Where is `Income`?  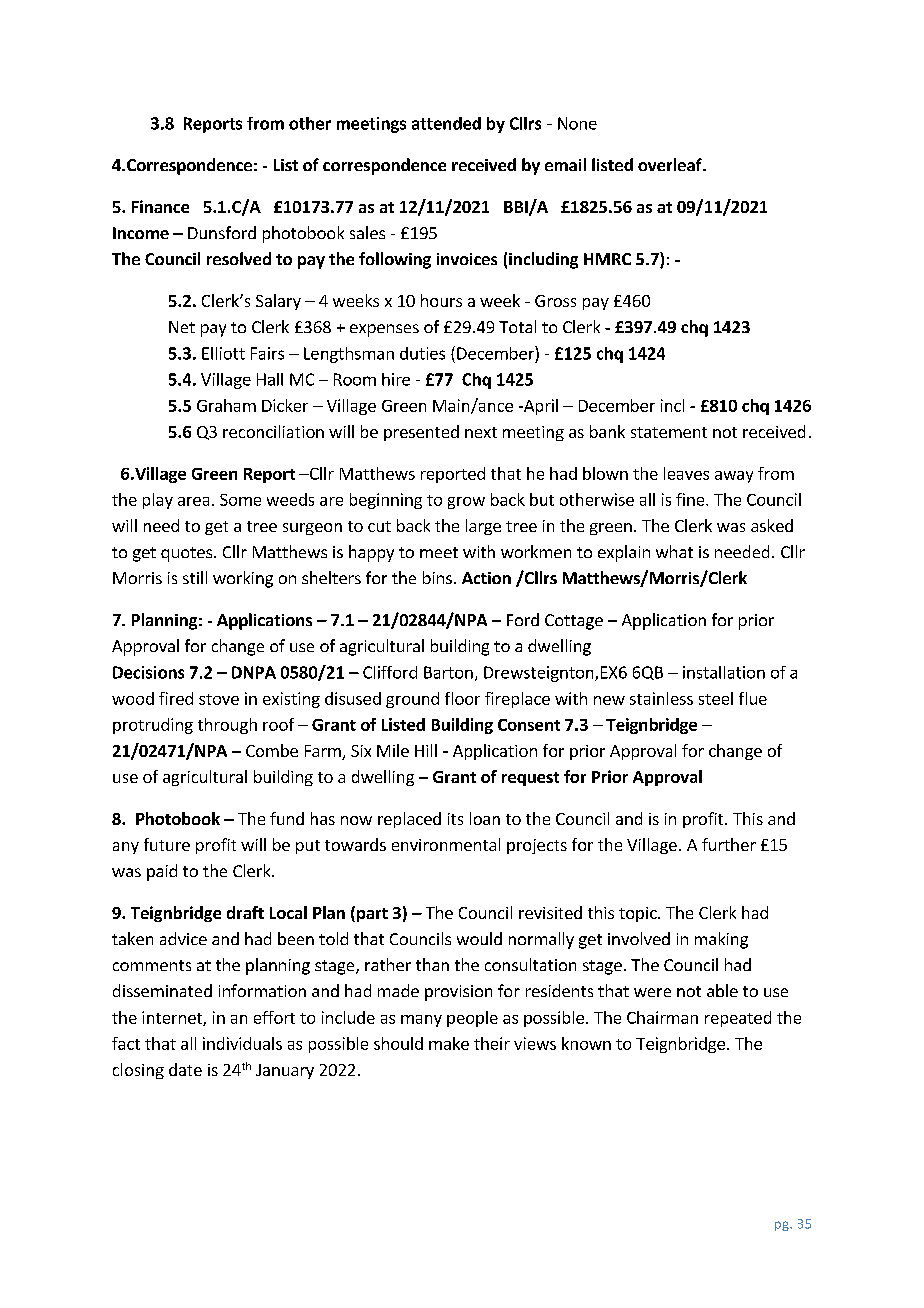
Income is located at coordinates (141, 233).
